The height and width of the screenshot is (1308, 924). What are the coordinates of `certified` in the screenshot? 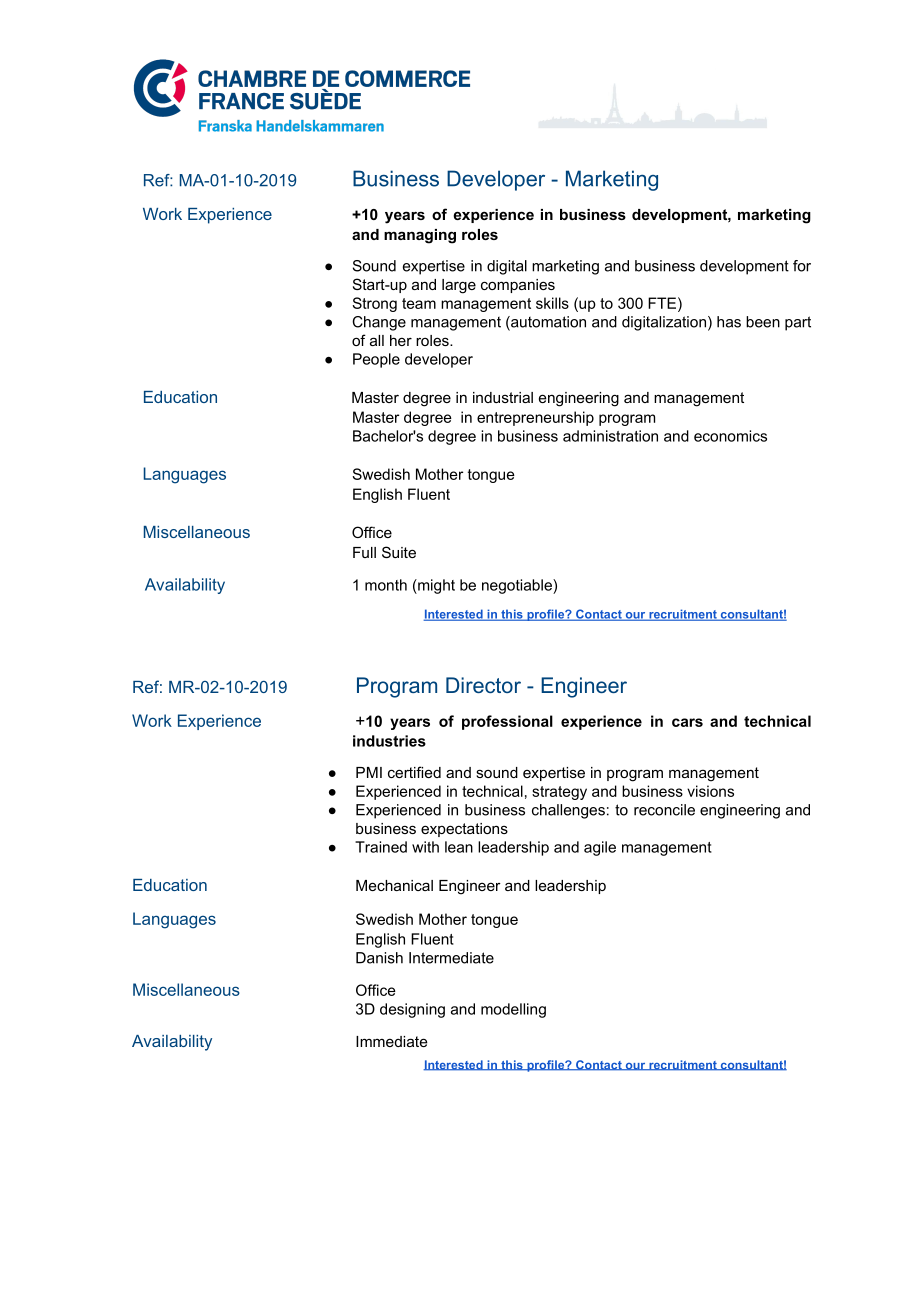 It's located at (414, 772).
